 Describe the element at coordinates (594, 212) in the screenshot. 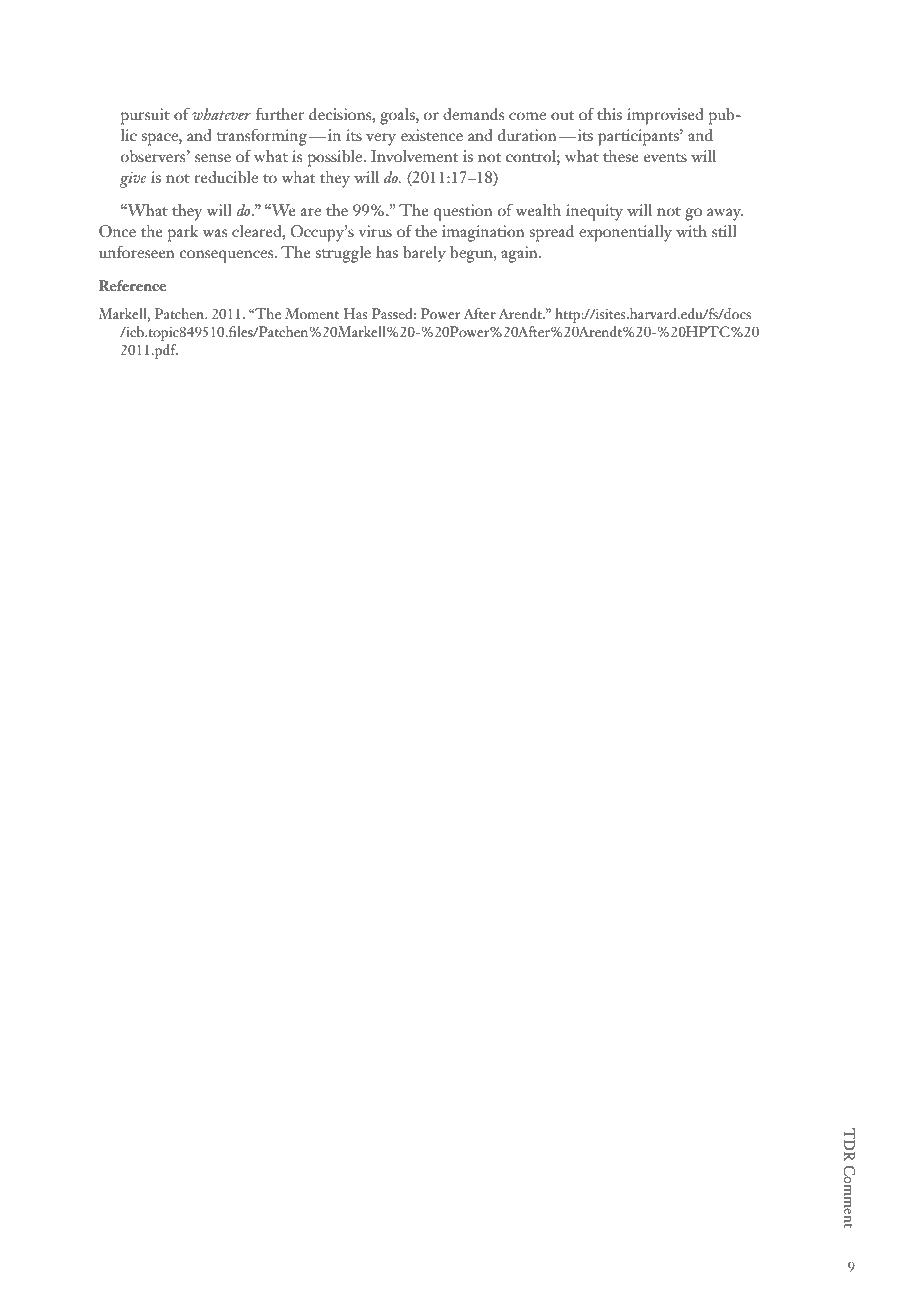

I see `inequity` at that location.
